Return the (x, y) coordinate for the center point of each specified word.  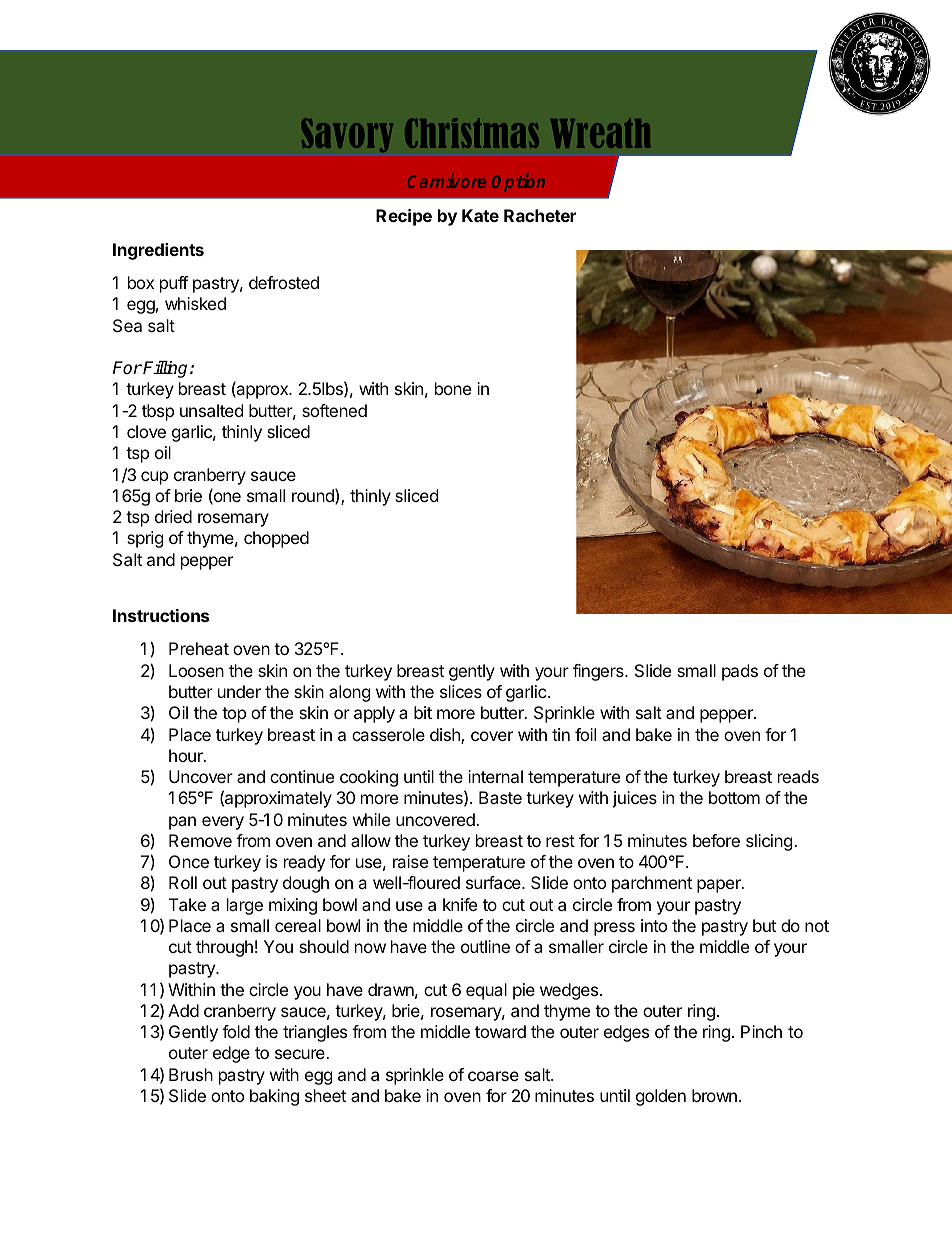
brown (714, 1095)
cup (154, 478)
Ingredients (158, 251)
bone (453, 388)
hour (187, 755)
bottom (734, 797)
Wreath (600, 133)
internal (495, 776)
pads (740, 672)
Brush (191, 1074)
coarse (493, 1076)
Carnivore (447, 181)
